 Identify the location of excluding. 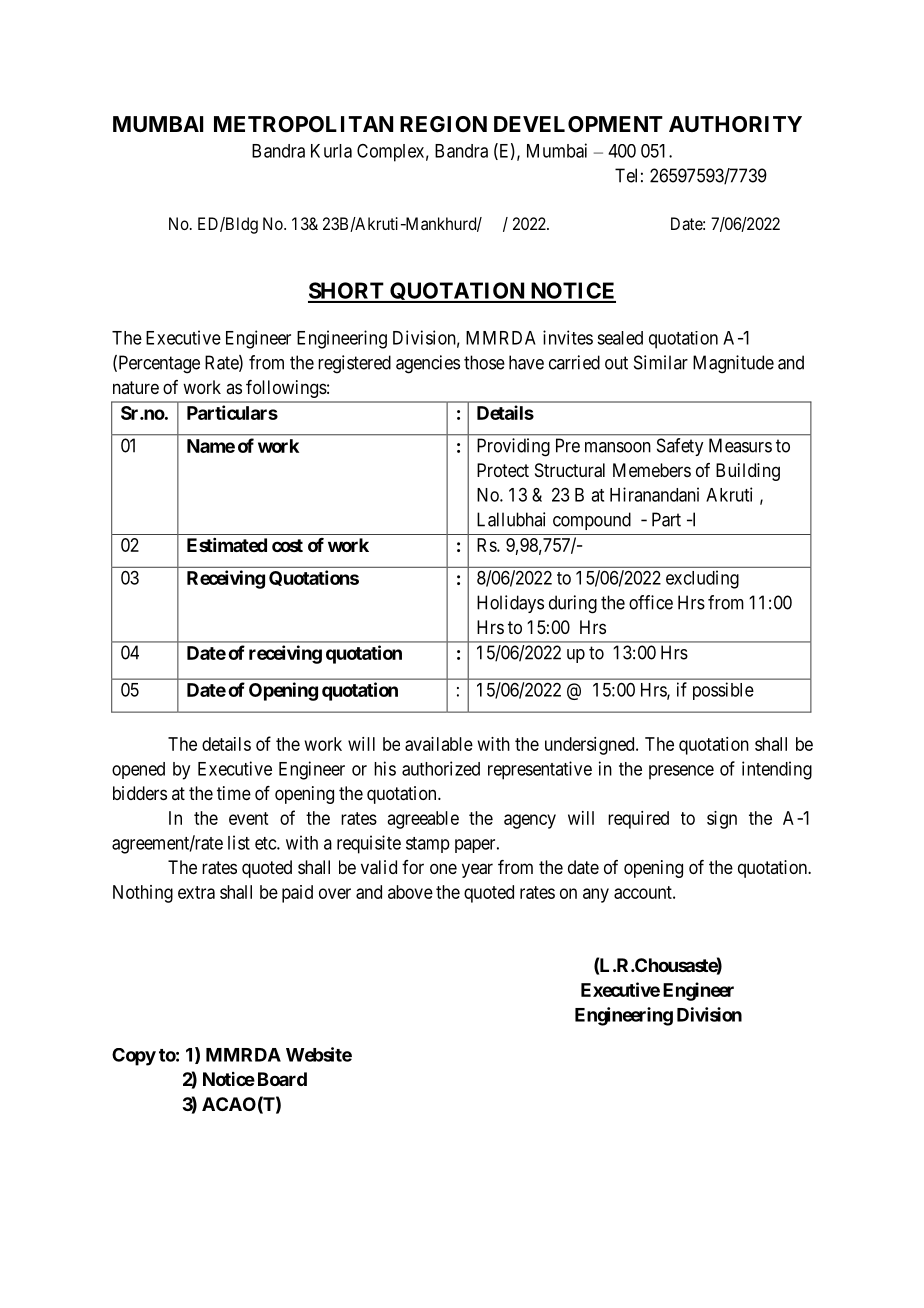
(702, 579).
